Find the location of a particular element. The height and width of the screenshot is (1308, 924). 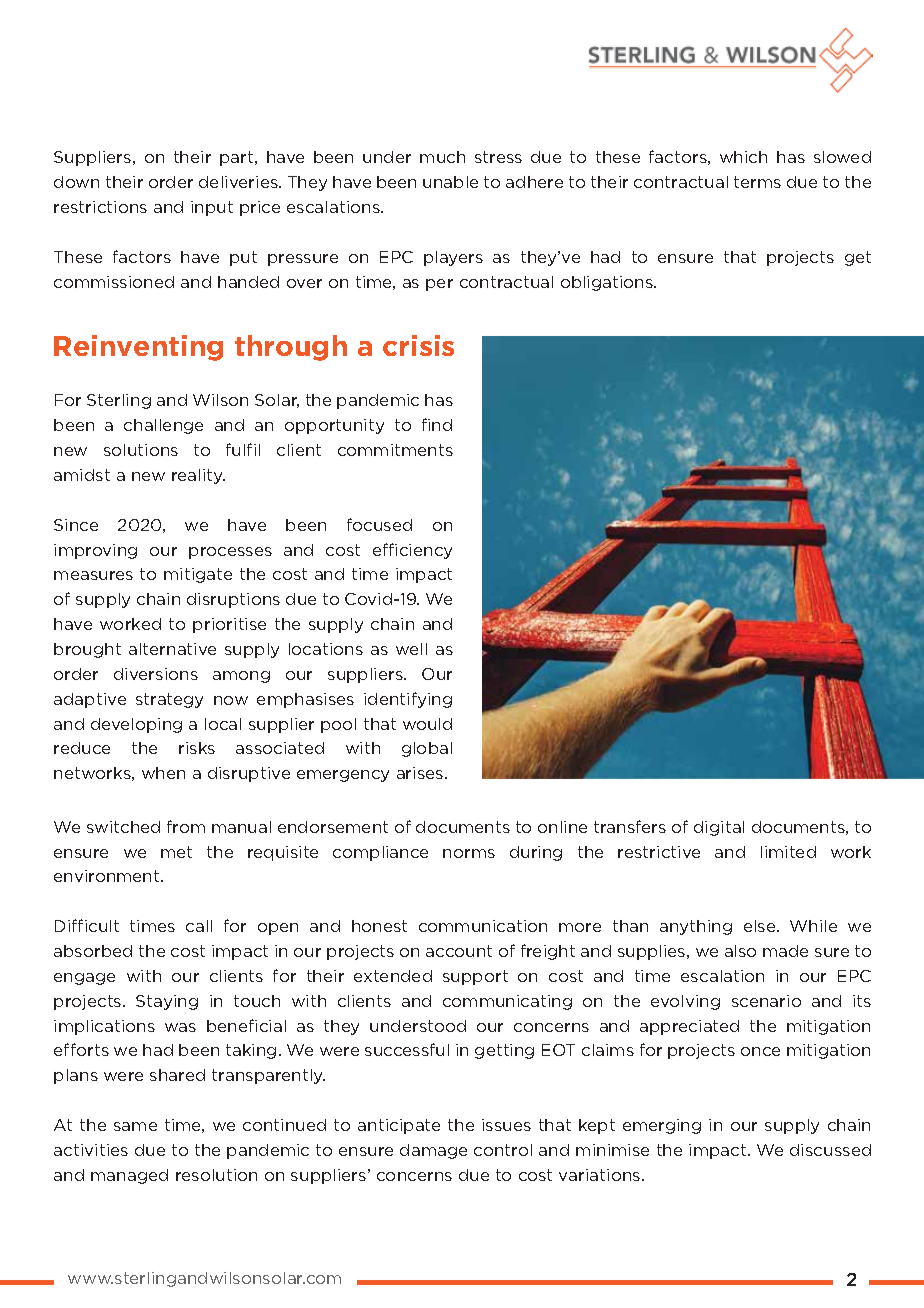

input is located at coordinates (212, 208).
